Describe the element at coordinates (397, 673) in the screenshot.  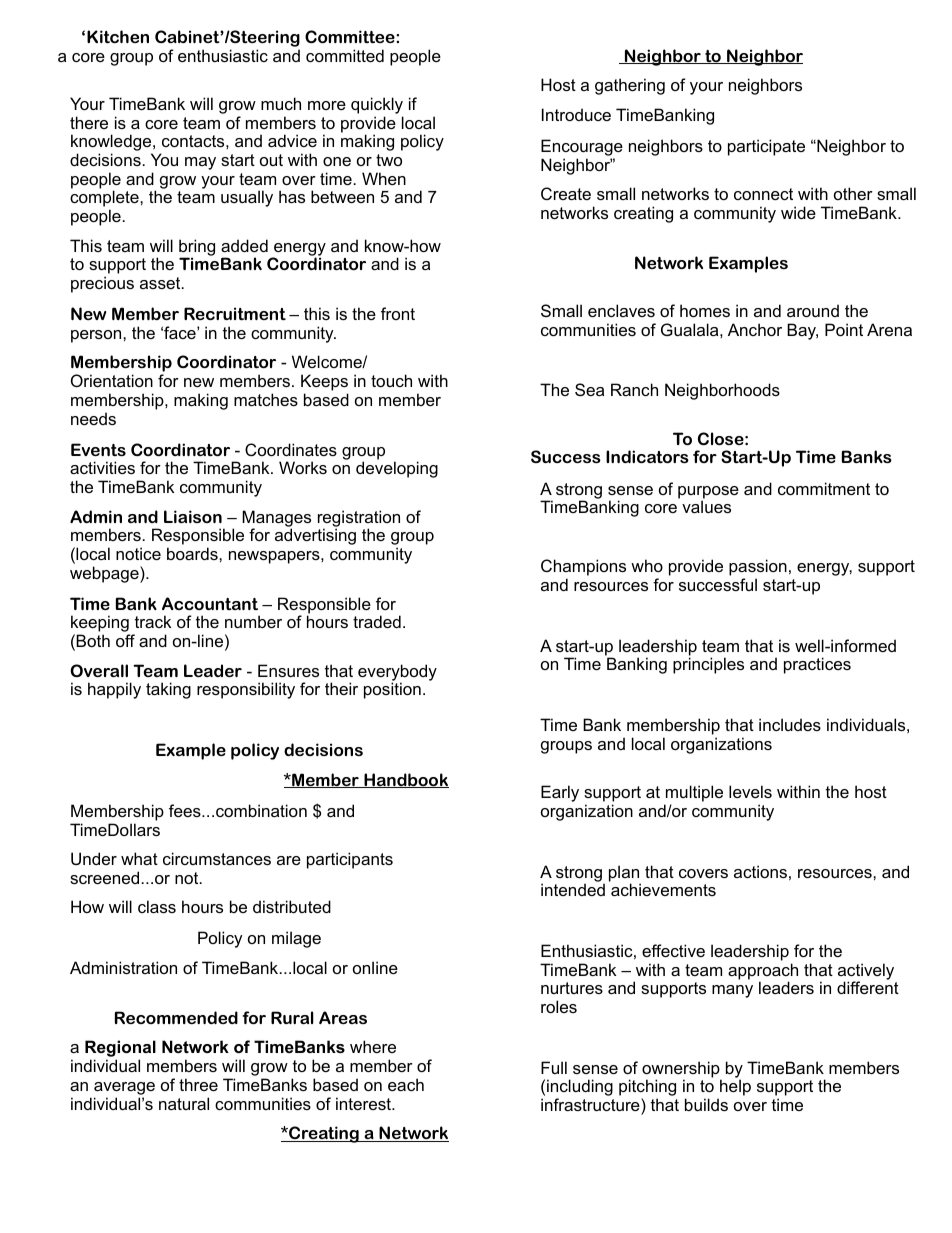
I see `everybody` at that location.
